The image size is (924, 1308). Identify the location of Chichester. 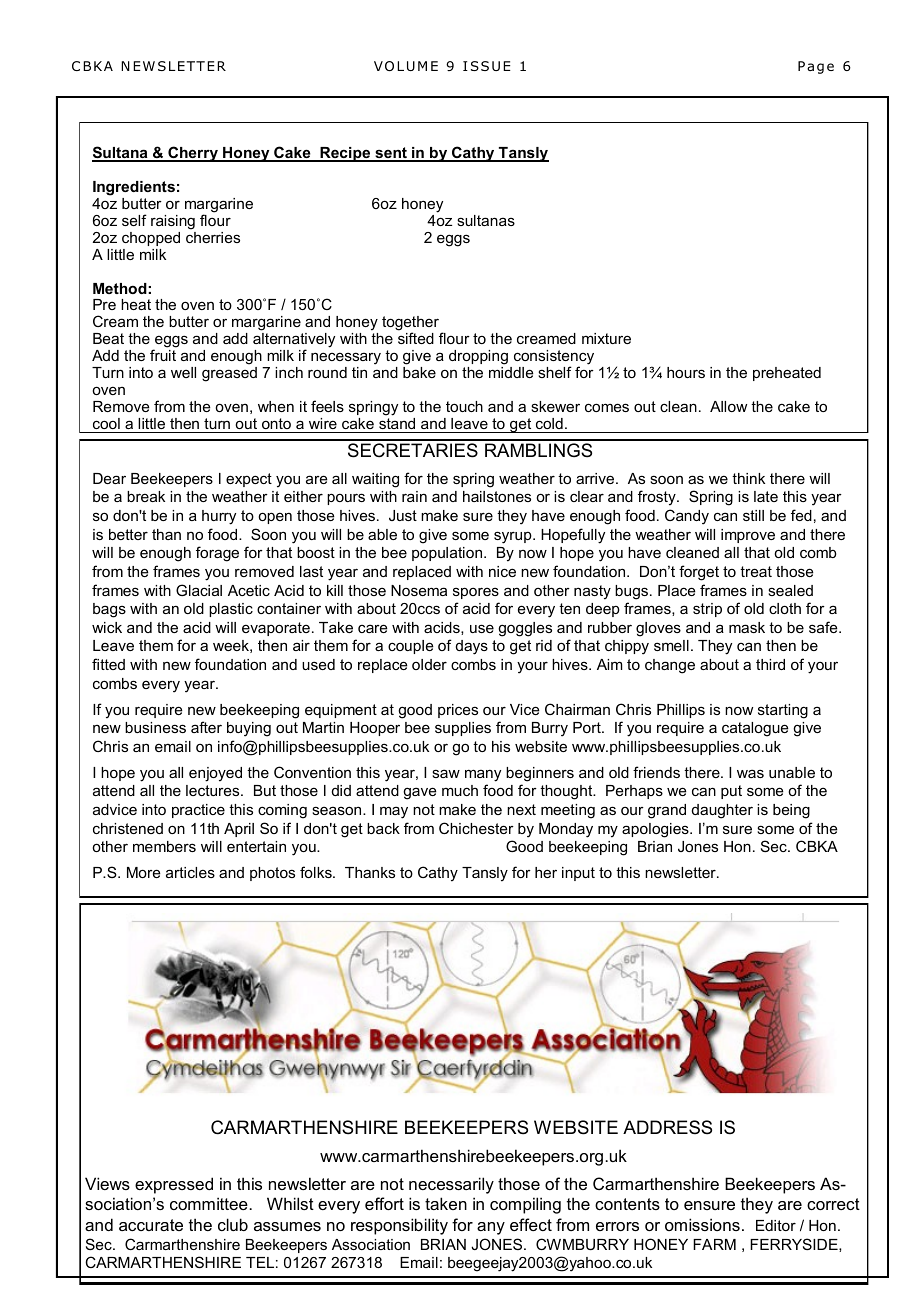
(476, 828).
